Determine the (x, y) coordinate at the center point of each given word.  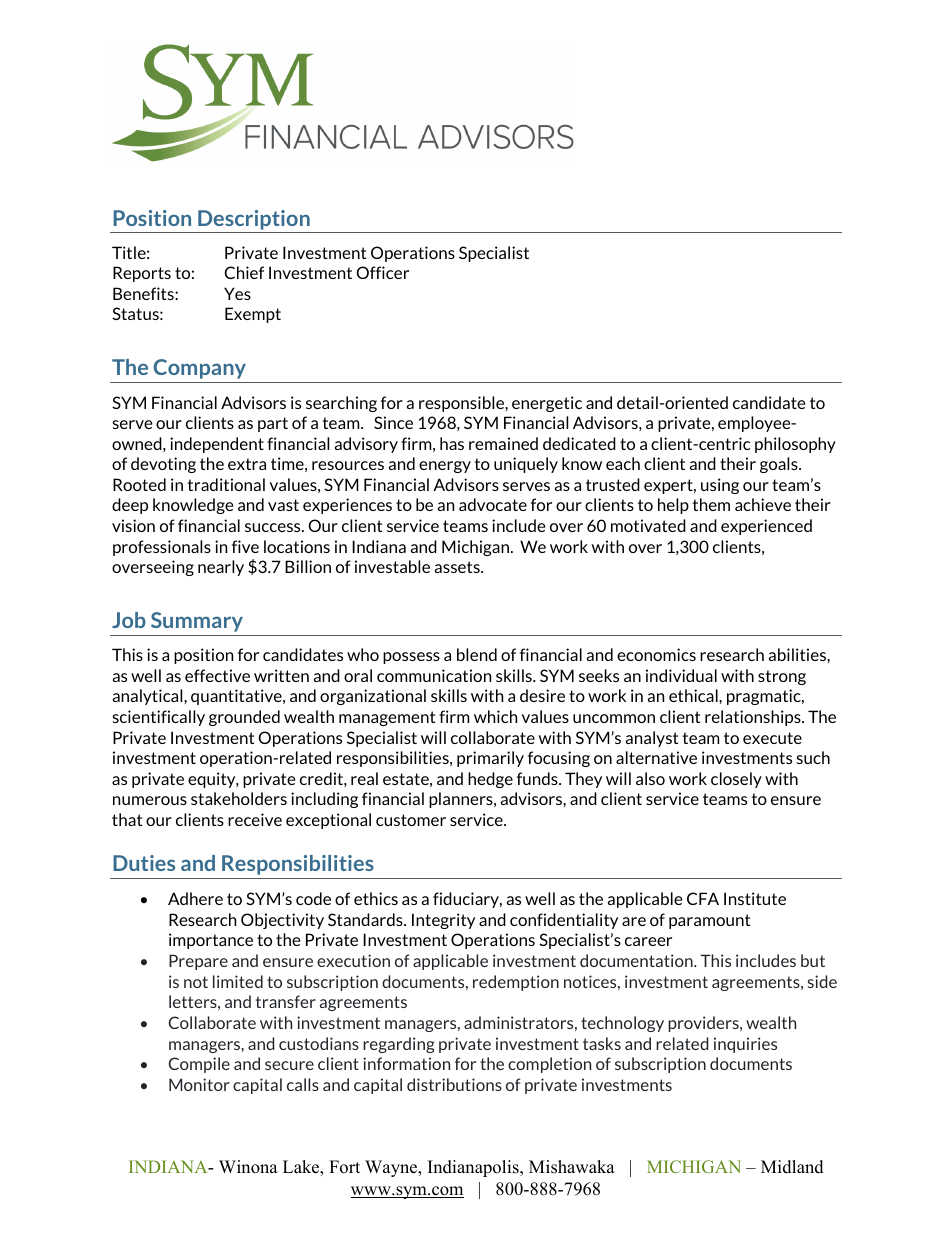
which (495, 716)
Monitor (199, 1084)
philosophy (795, 445)
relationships (754, 718)
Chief (244, 272)
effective (217, 675)
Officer (383, 272)
